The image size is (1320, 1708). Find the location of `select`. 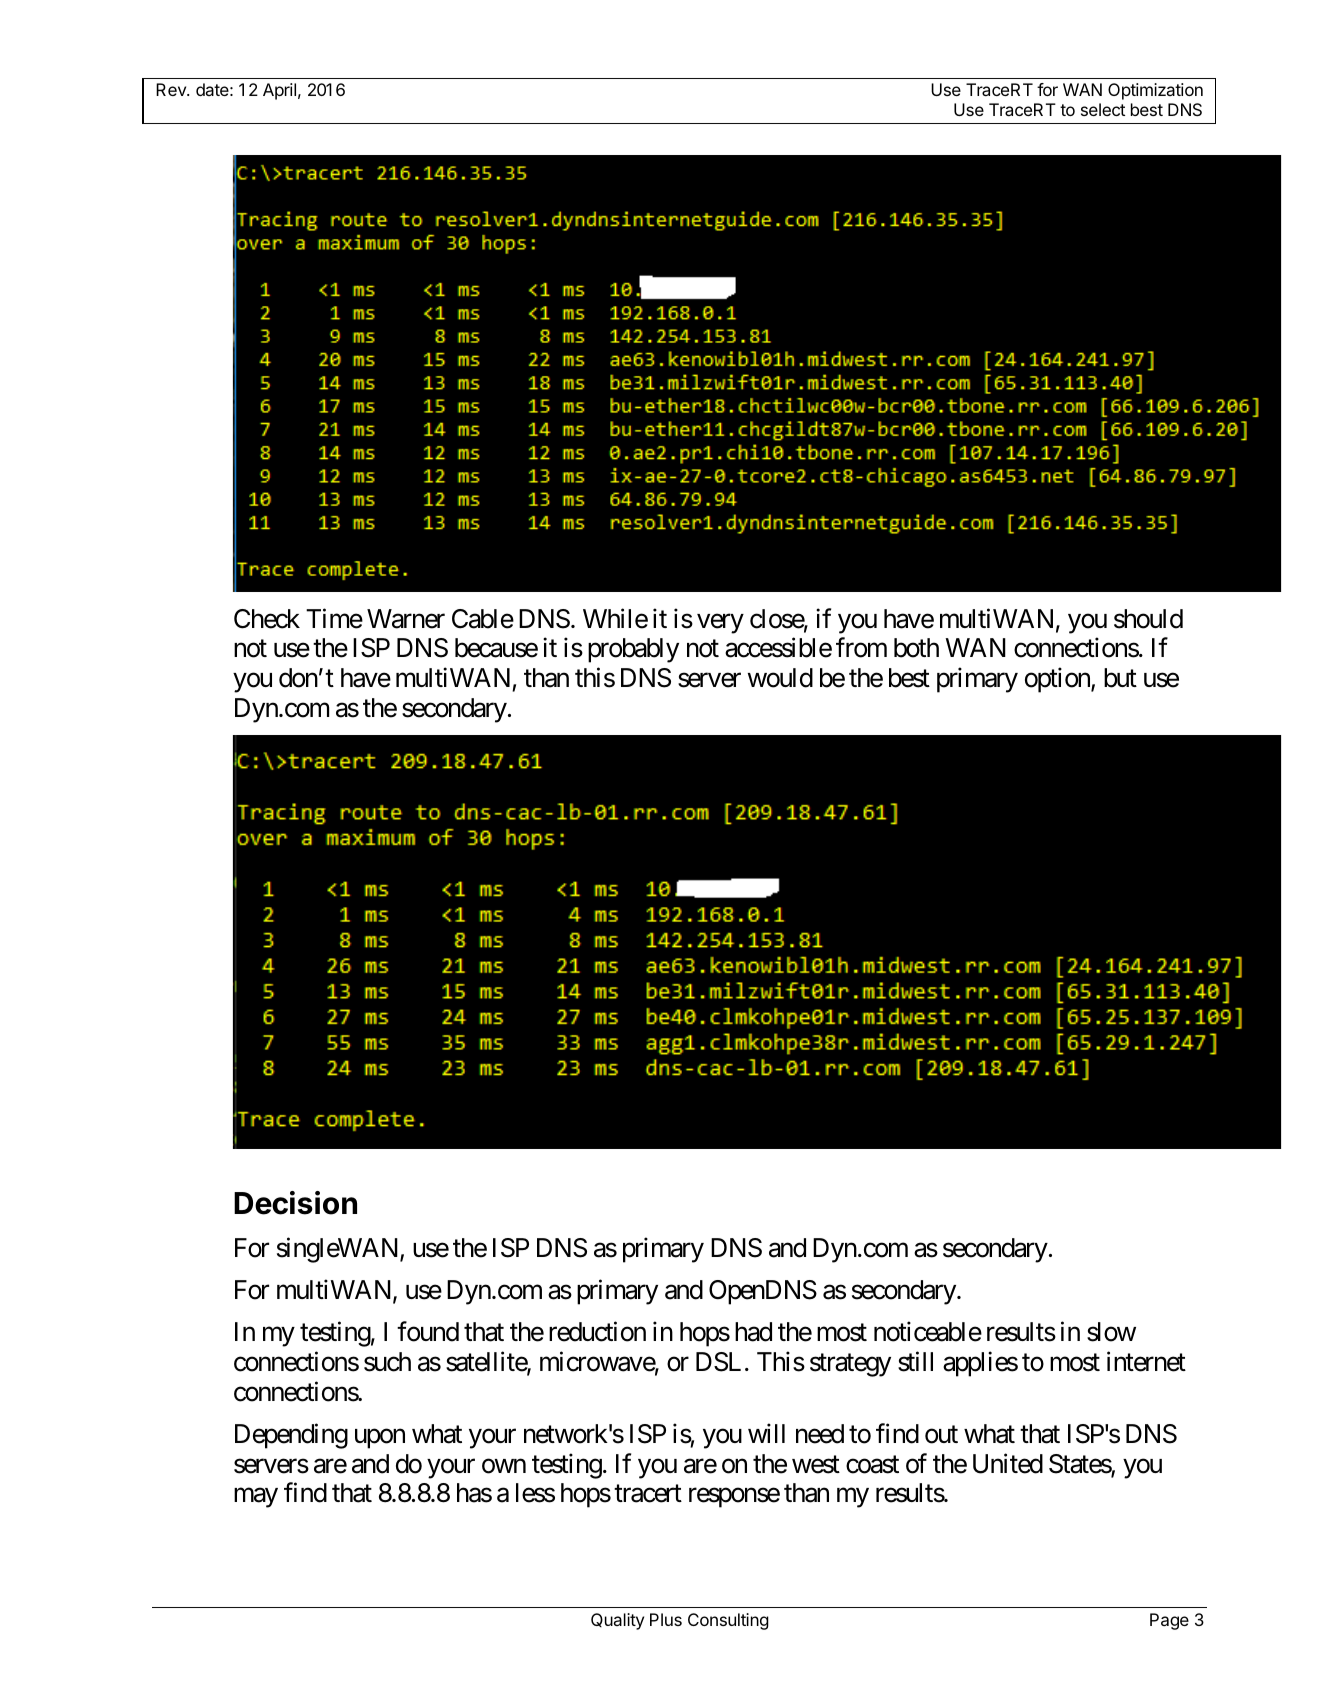

select is located at coordinates (1103, 109).
